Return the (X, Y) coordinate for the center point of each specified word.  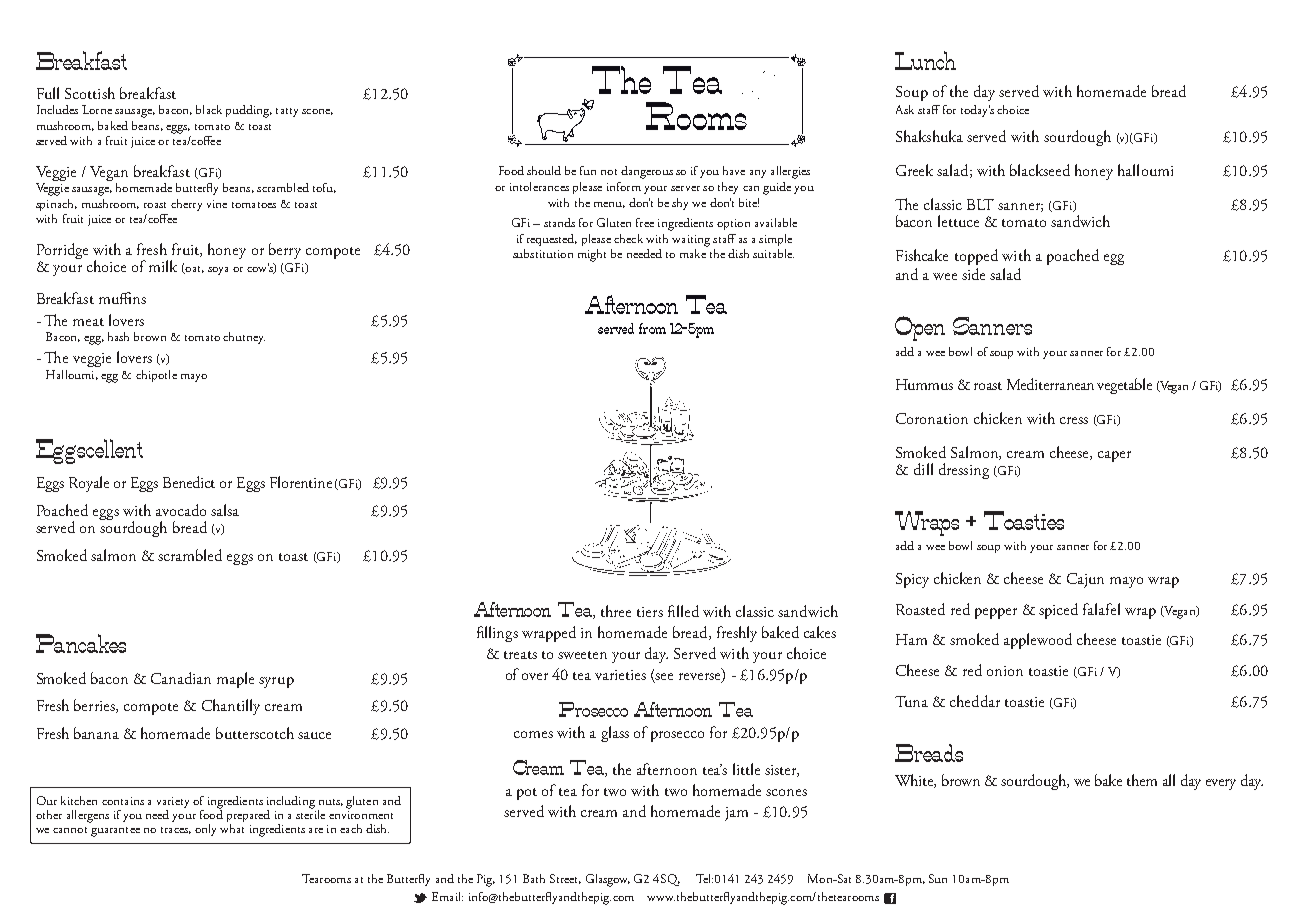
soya (218, 271)
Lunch (925, 60)
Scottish (90, 93)
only (205, 830)
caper (1114, 456)
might (592, 255)
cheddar (975, 701)
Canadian (181, 678)
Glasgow (608, 880)
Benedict (189, 482)
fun (588, 170)
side (973, 274)
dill (923, 469)
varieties (620, 675)
